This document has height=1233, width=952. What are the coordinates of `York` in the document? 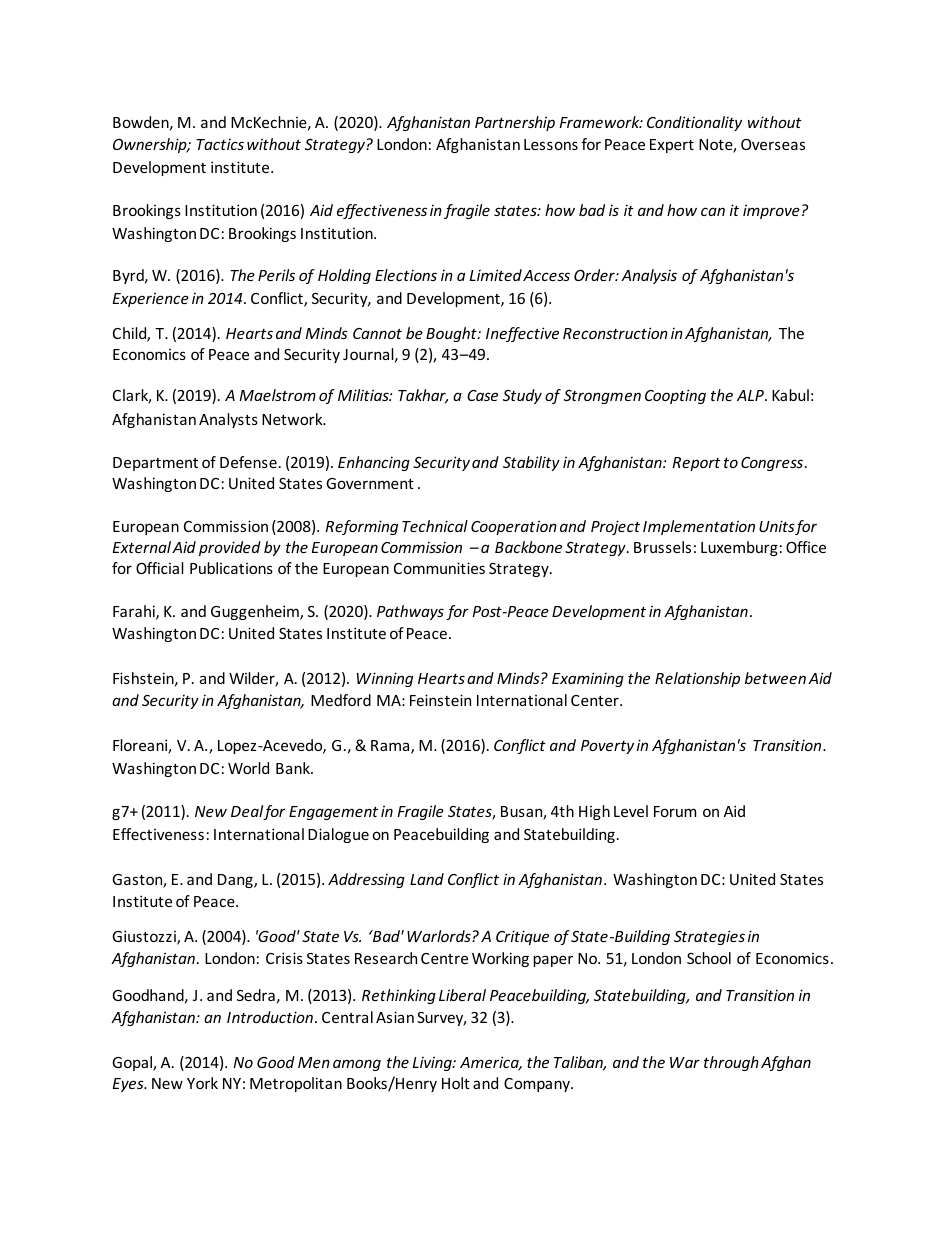 It's located at (202, 1083).
